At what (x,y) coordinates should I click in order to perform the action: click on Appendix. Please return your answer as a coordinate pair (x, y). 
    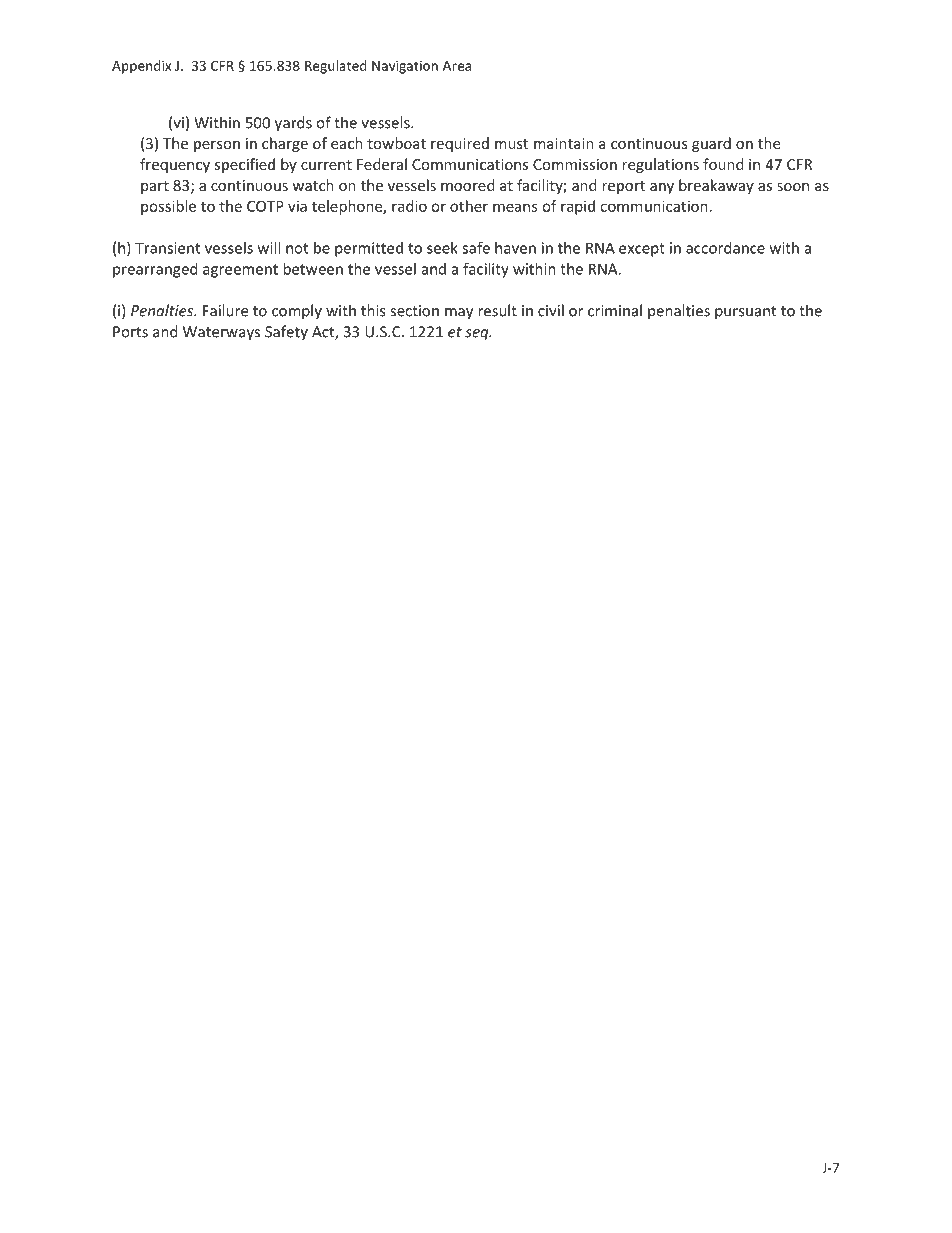
    Looking at the image, I should click on (141, 67).
